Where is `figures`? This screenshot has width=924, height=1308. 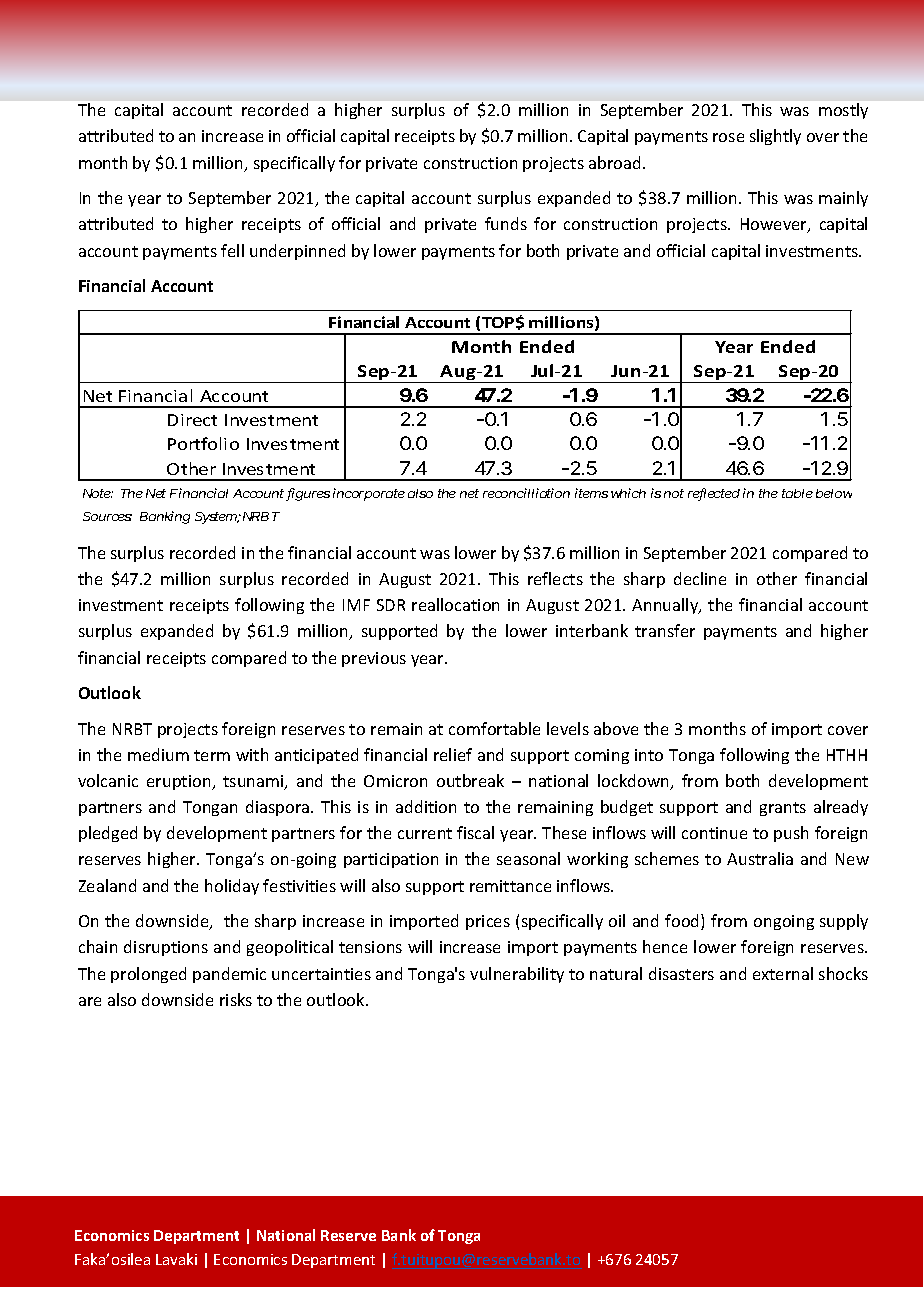 figures is located at coordinates (308, 494).
